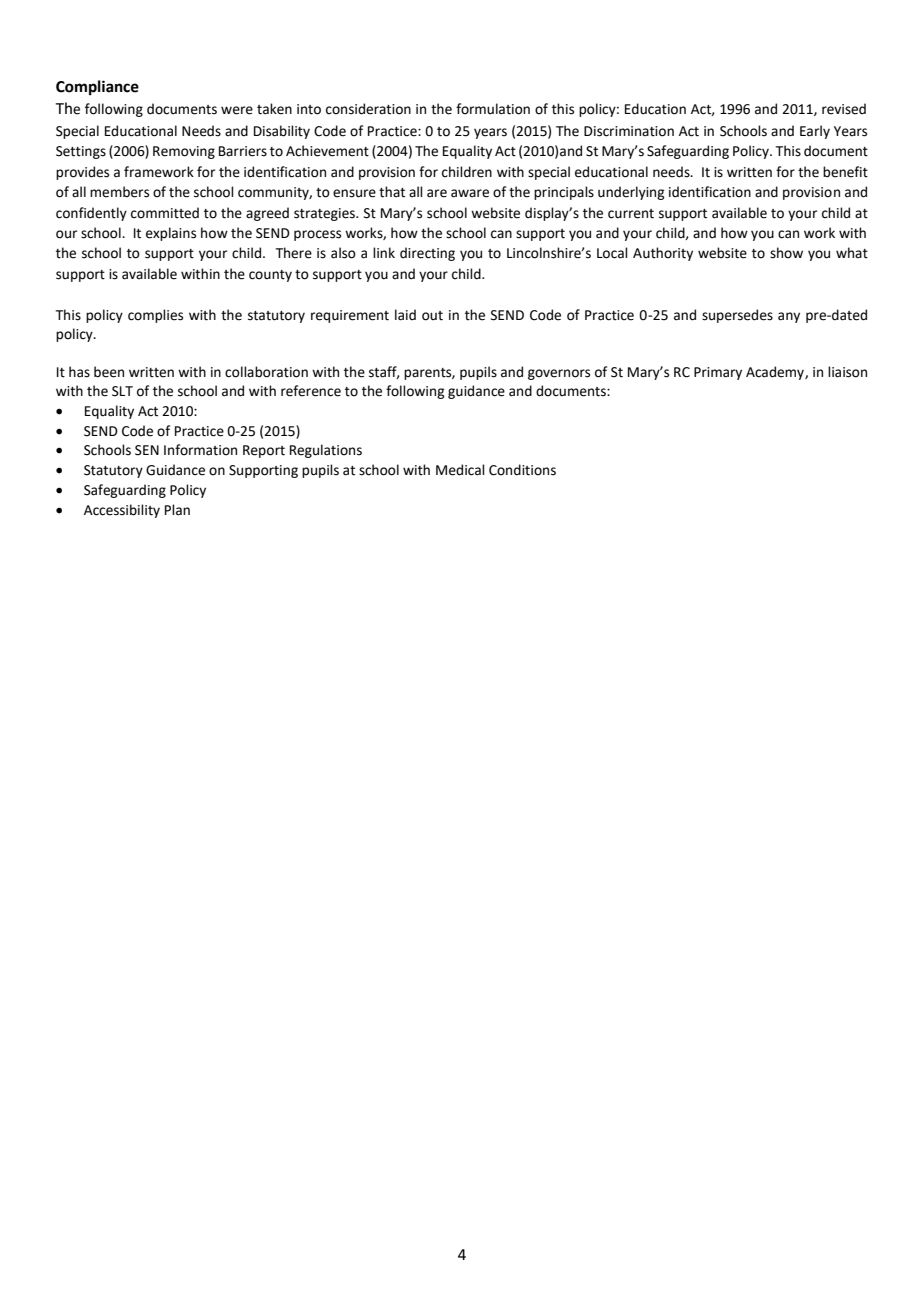 This image has width=924, height=1308. I want to click on any, so click(789, 317).
